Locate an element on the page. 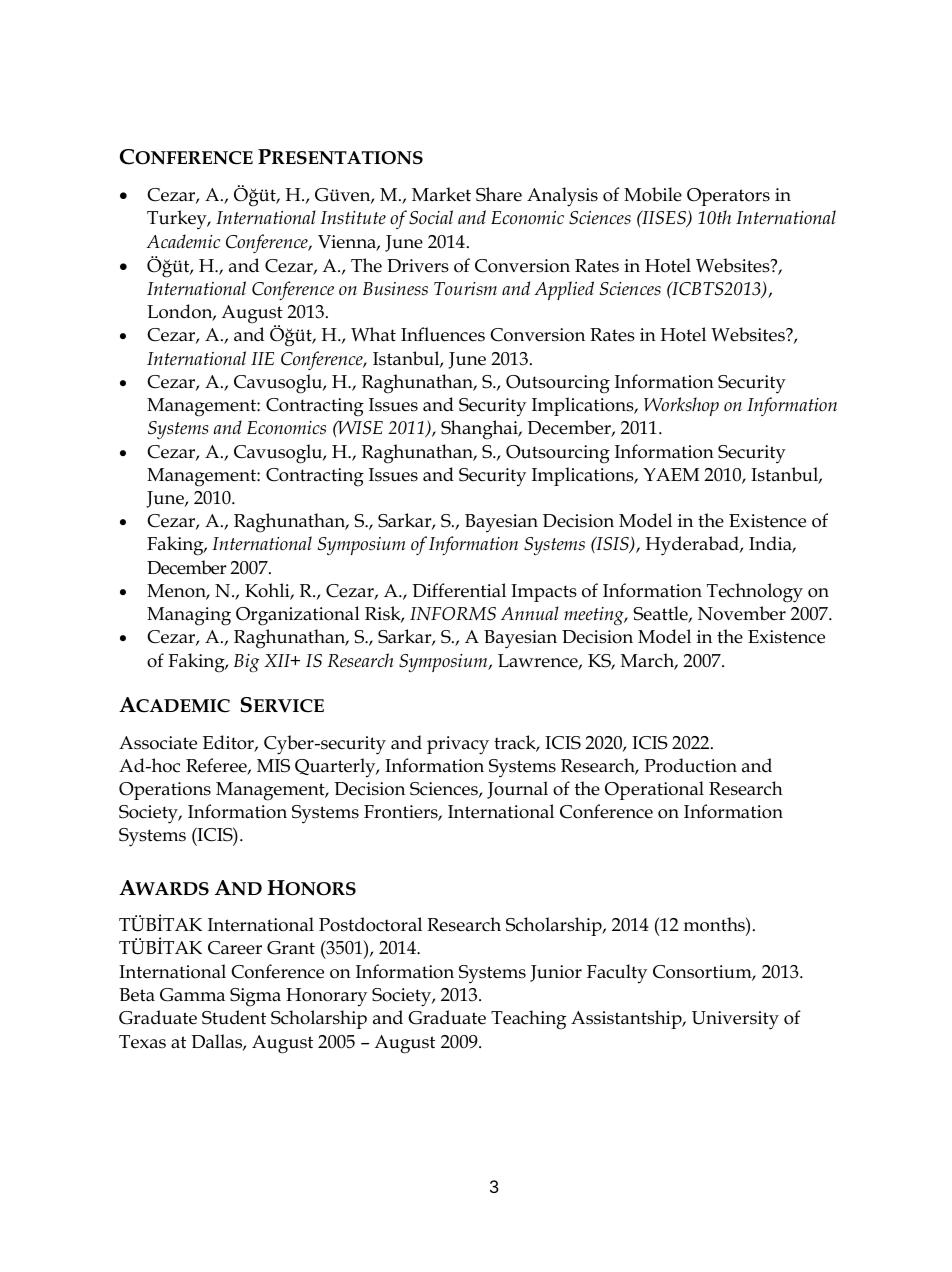  IIE is located at coordinates (262, 358).
